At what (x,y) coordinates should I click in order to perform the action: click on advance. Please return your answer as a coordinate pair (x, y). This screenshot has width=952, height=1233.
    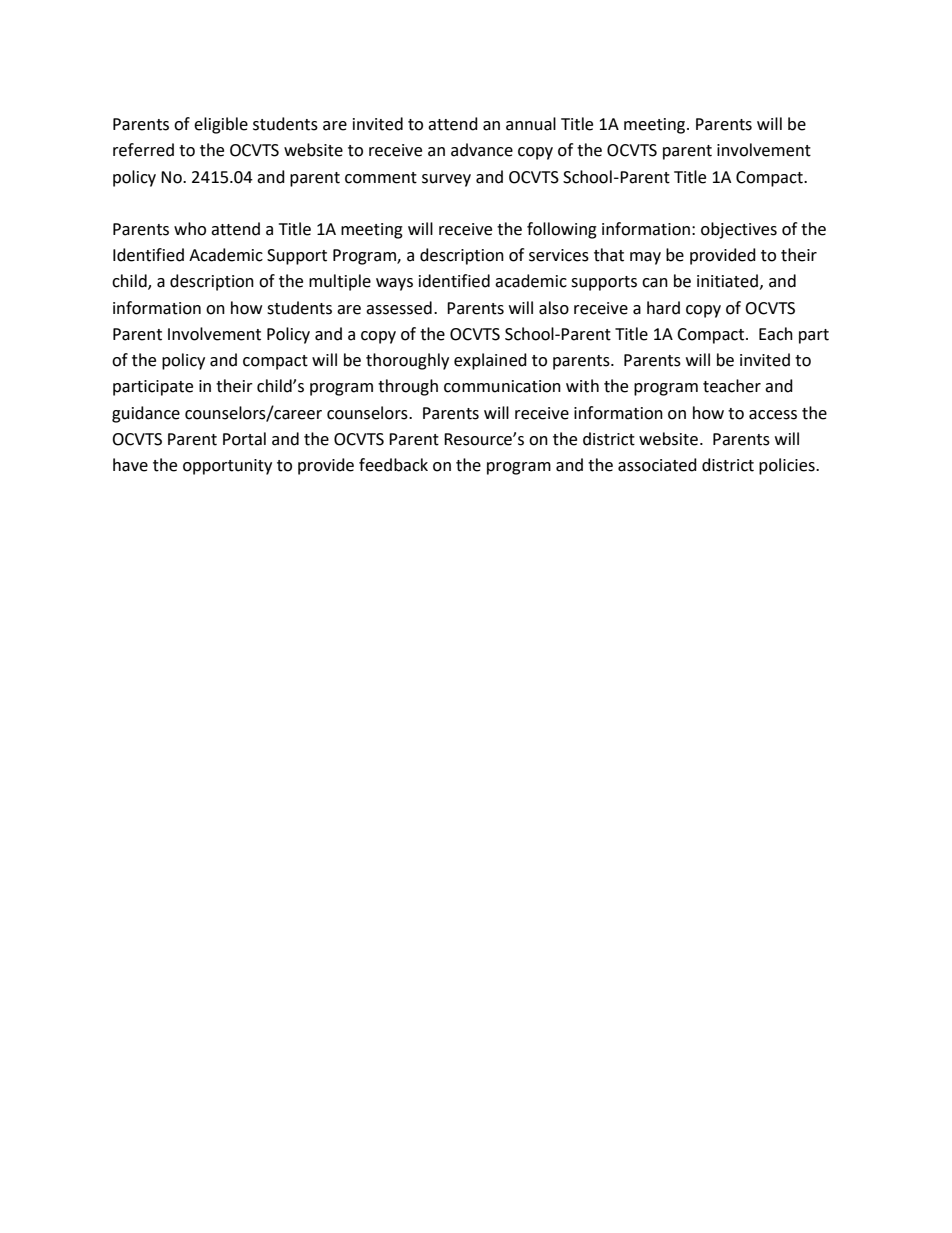
    Looking at the image, I should click on (482, 150).
